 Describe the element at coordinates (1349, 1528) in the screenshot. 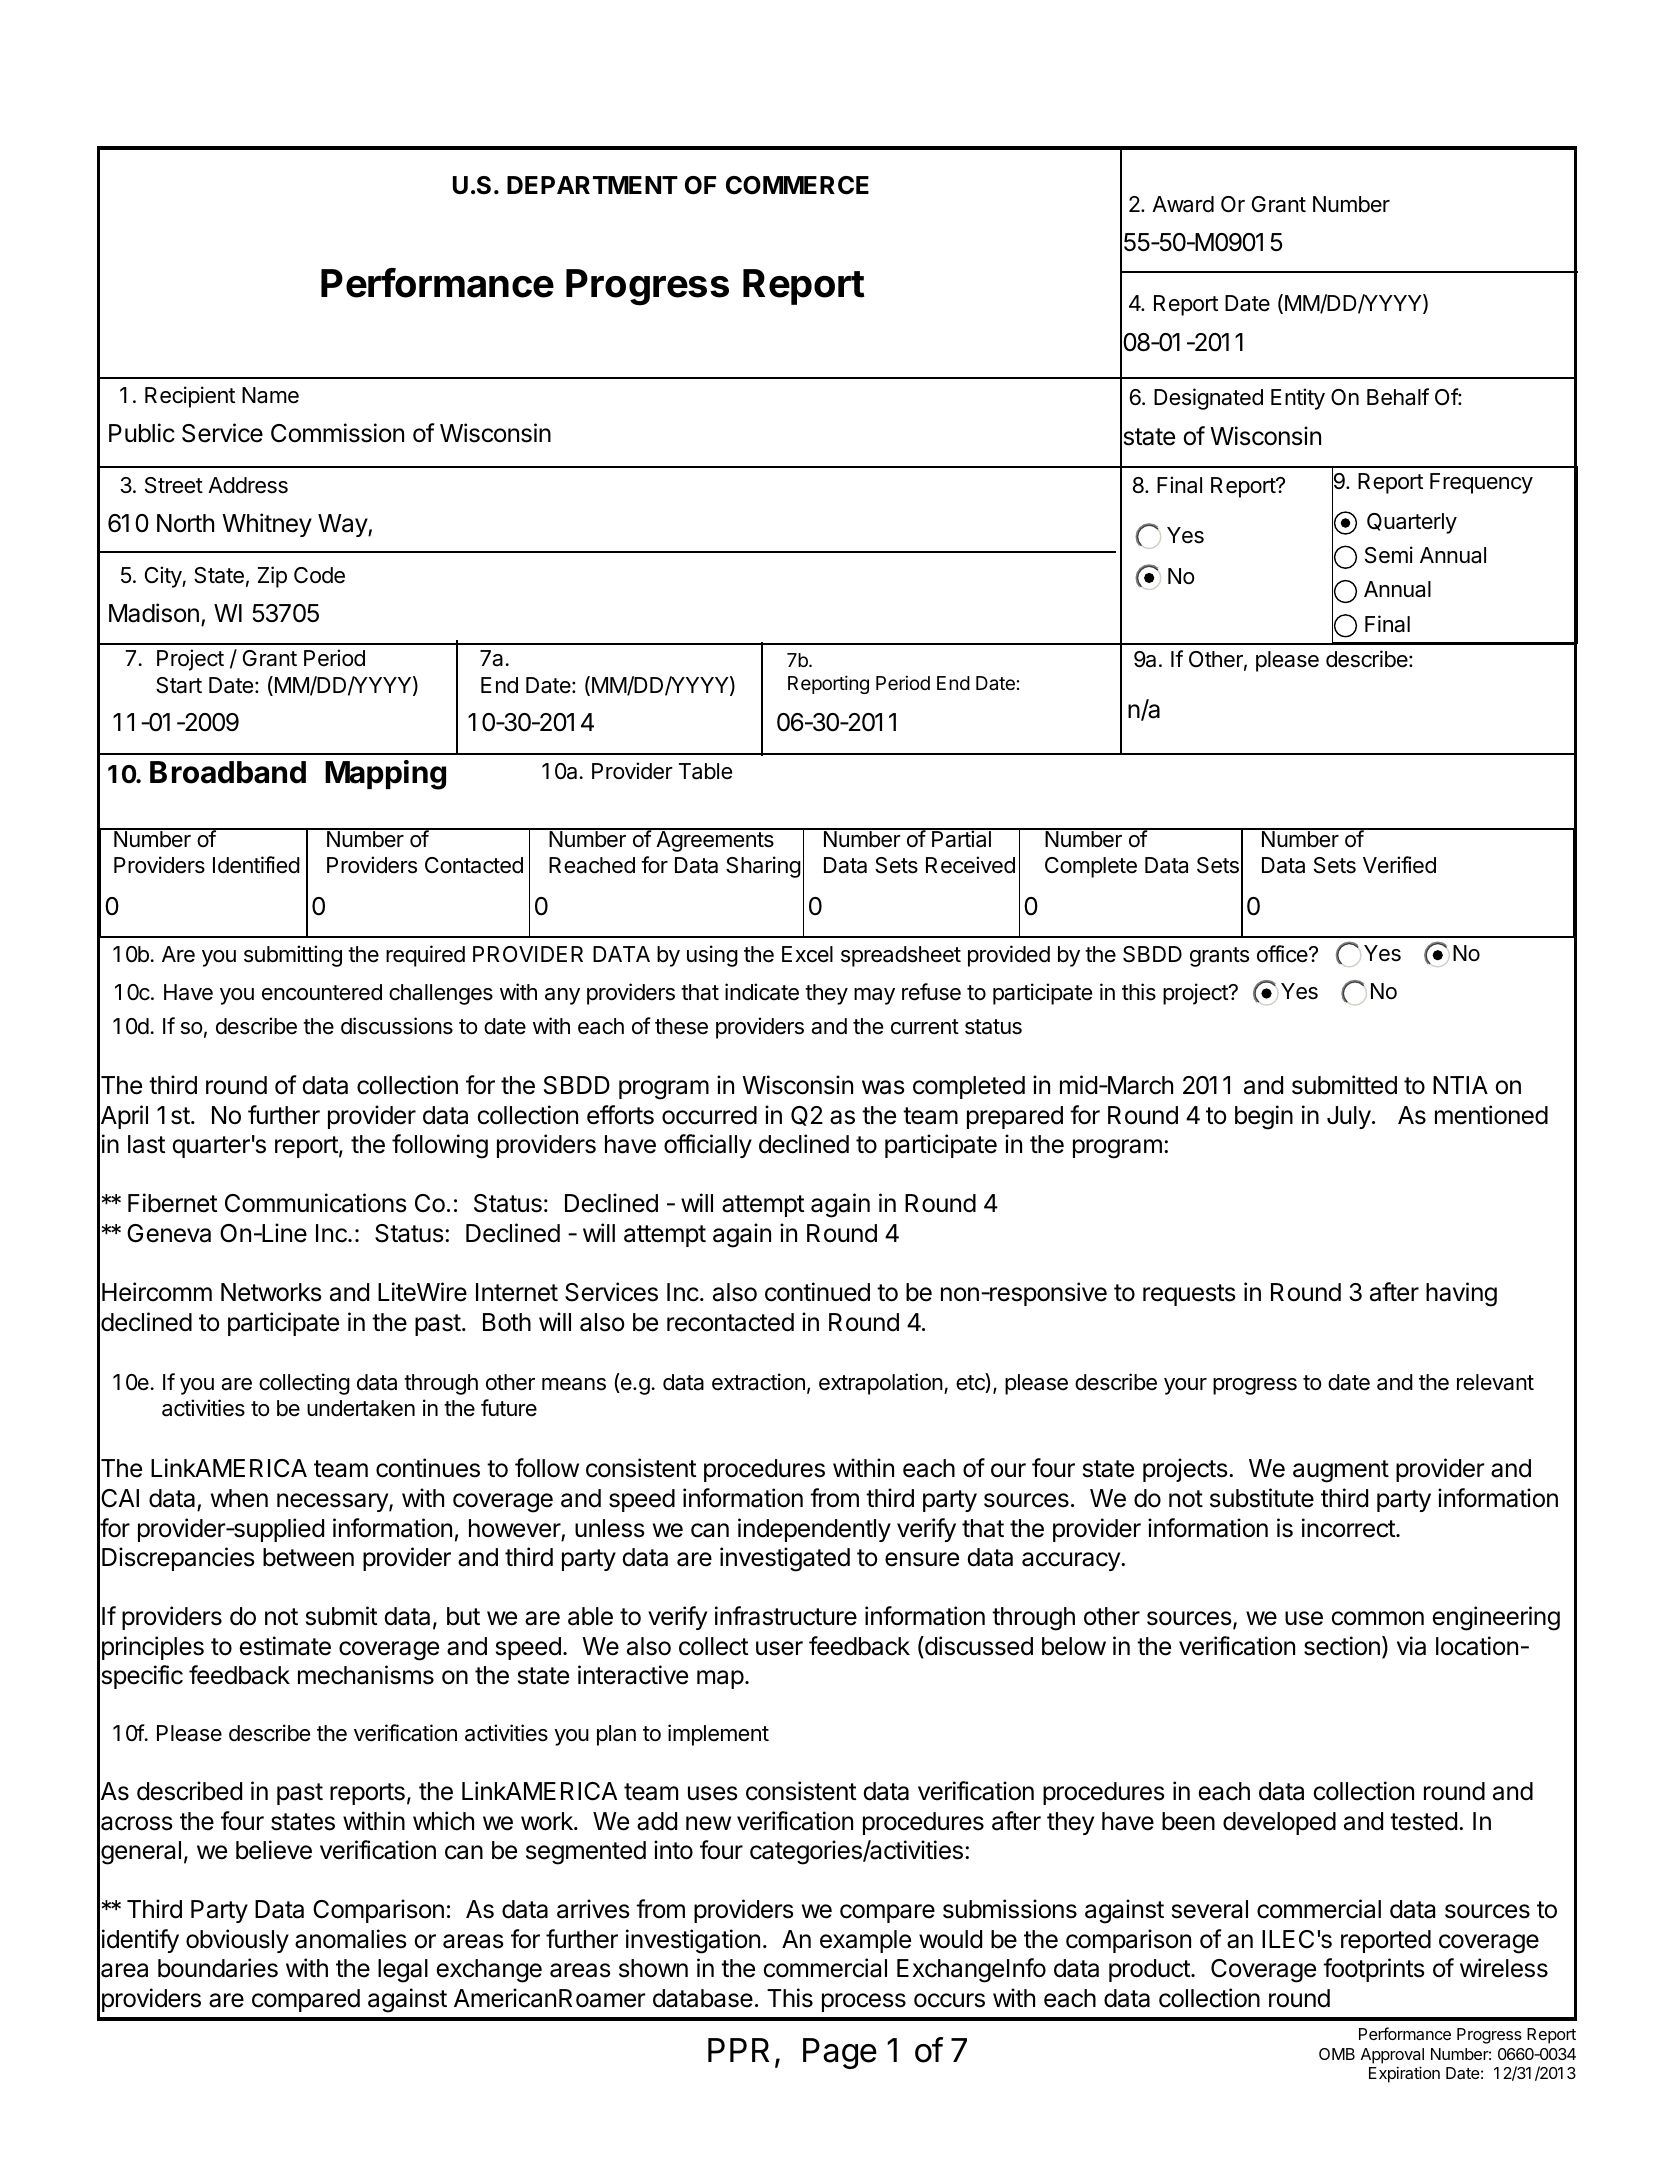

I see `incorrect` at that location.
